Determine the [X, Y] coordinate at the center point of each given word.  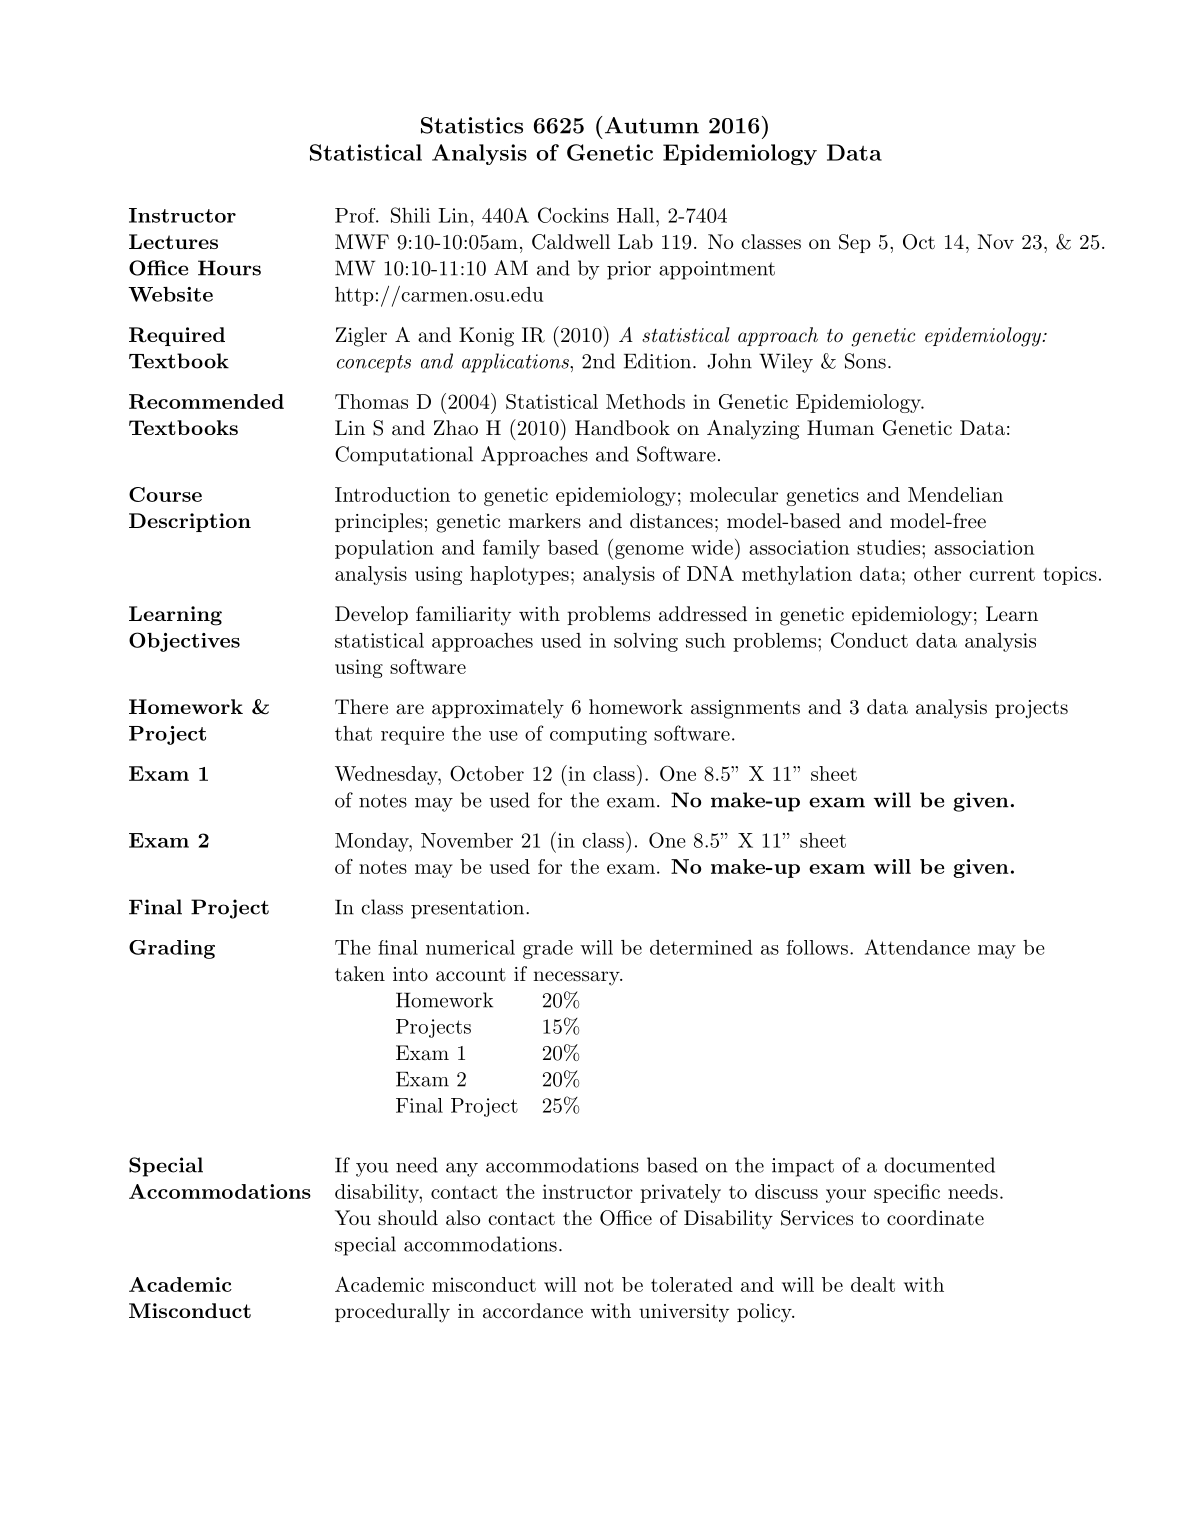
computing [598, 735]
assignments [745, 709]
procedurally [392, 1313]
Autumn [652, 125]
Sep [855, 243]
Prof [356, 215]
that [353, 733]
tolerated [692, 1284]
